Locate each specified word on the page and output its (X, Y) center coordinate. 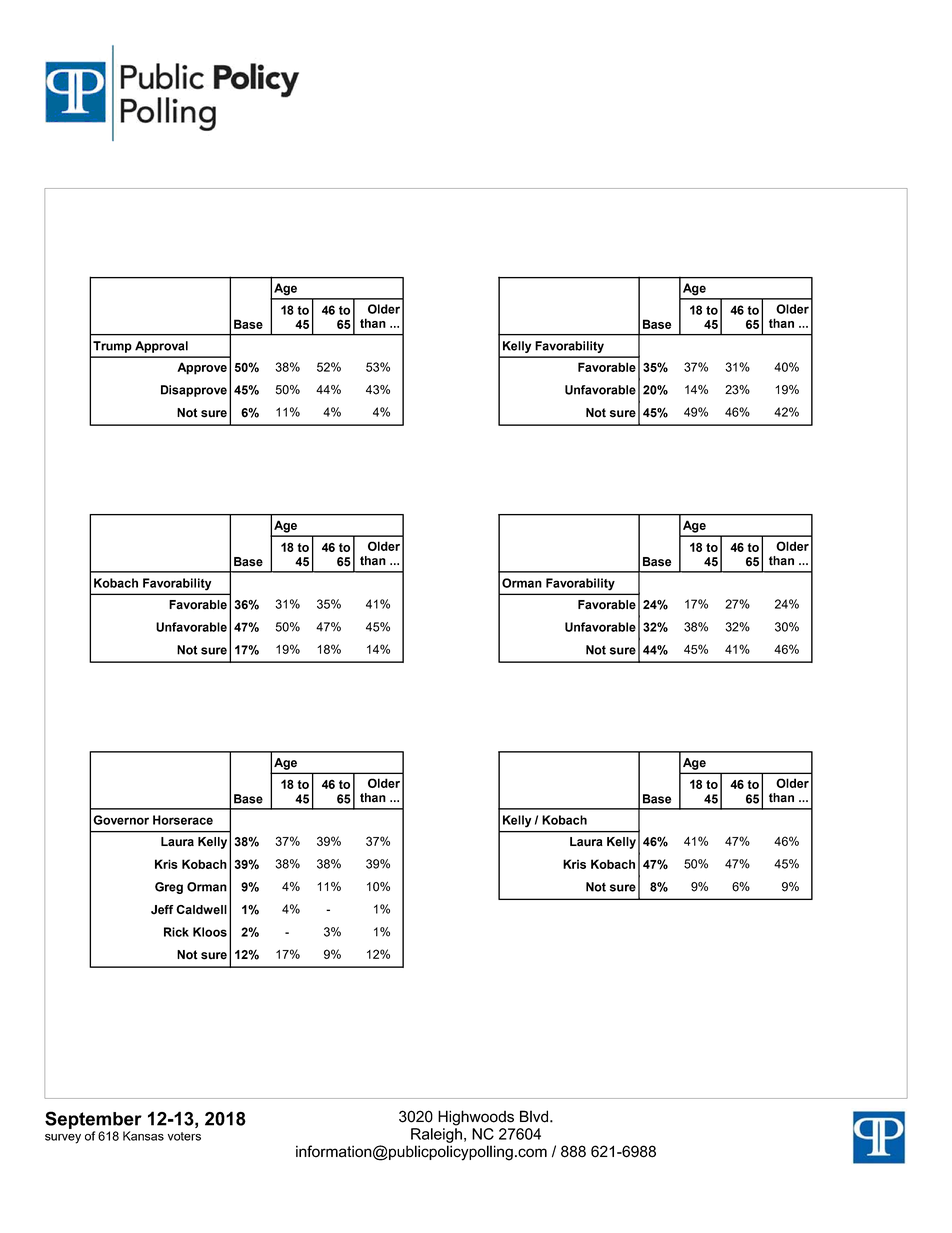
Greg (169, 888)
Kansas (143, 1136)
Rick (176, 932)
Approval (161, 347)
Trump (112, 347)
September (93, 1120)
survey (63, 1139)
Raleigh (436, 1135)
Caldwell (201, 910)
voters (184, 1136)
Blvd (535, 1116)
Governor (121, 820)
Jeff (162, 910)
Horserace (183, 820)
